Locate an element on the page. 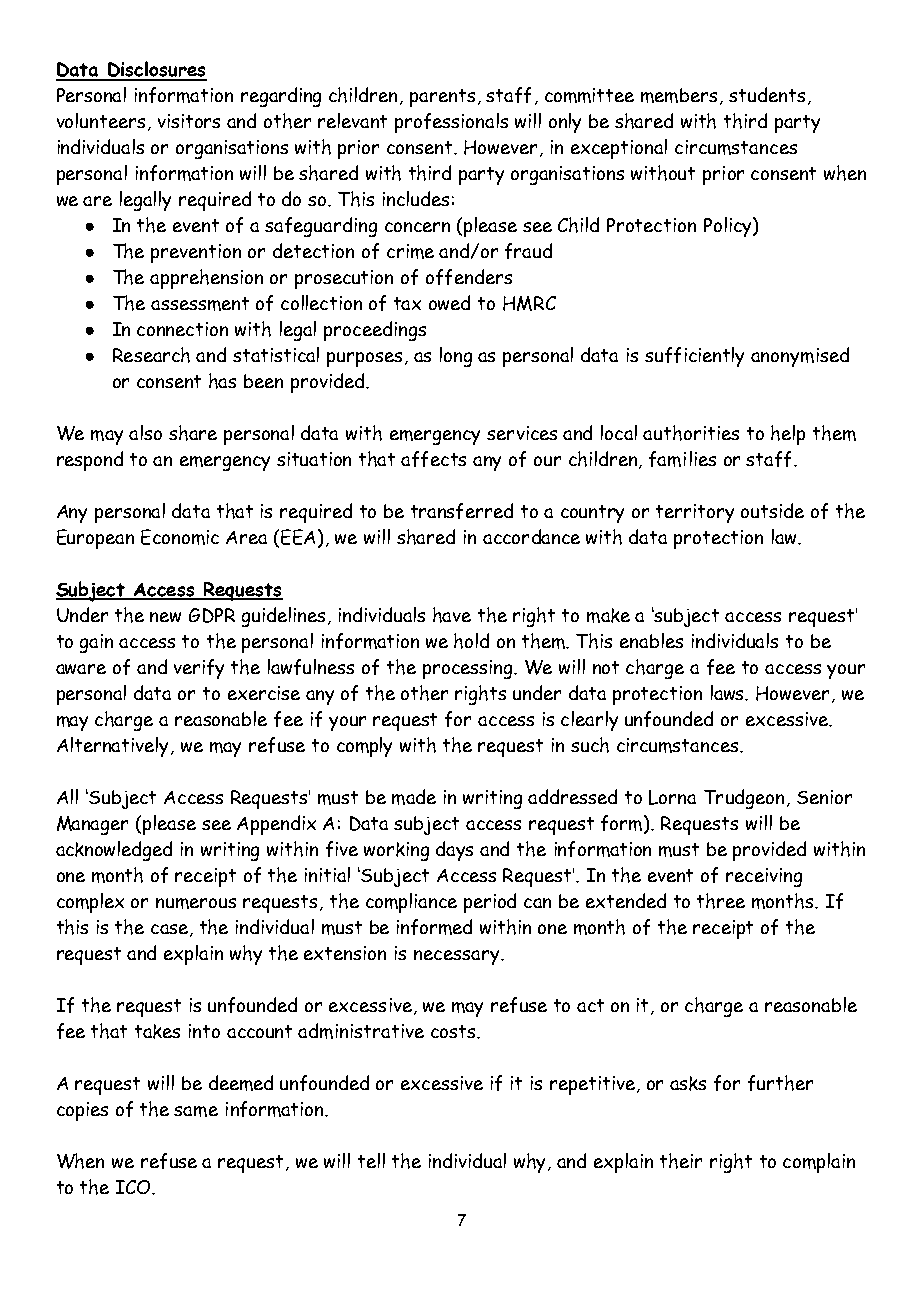 Image resolution: width=924 pixels, height=1308 pixels. enables is located at coordinates (651, 640).
